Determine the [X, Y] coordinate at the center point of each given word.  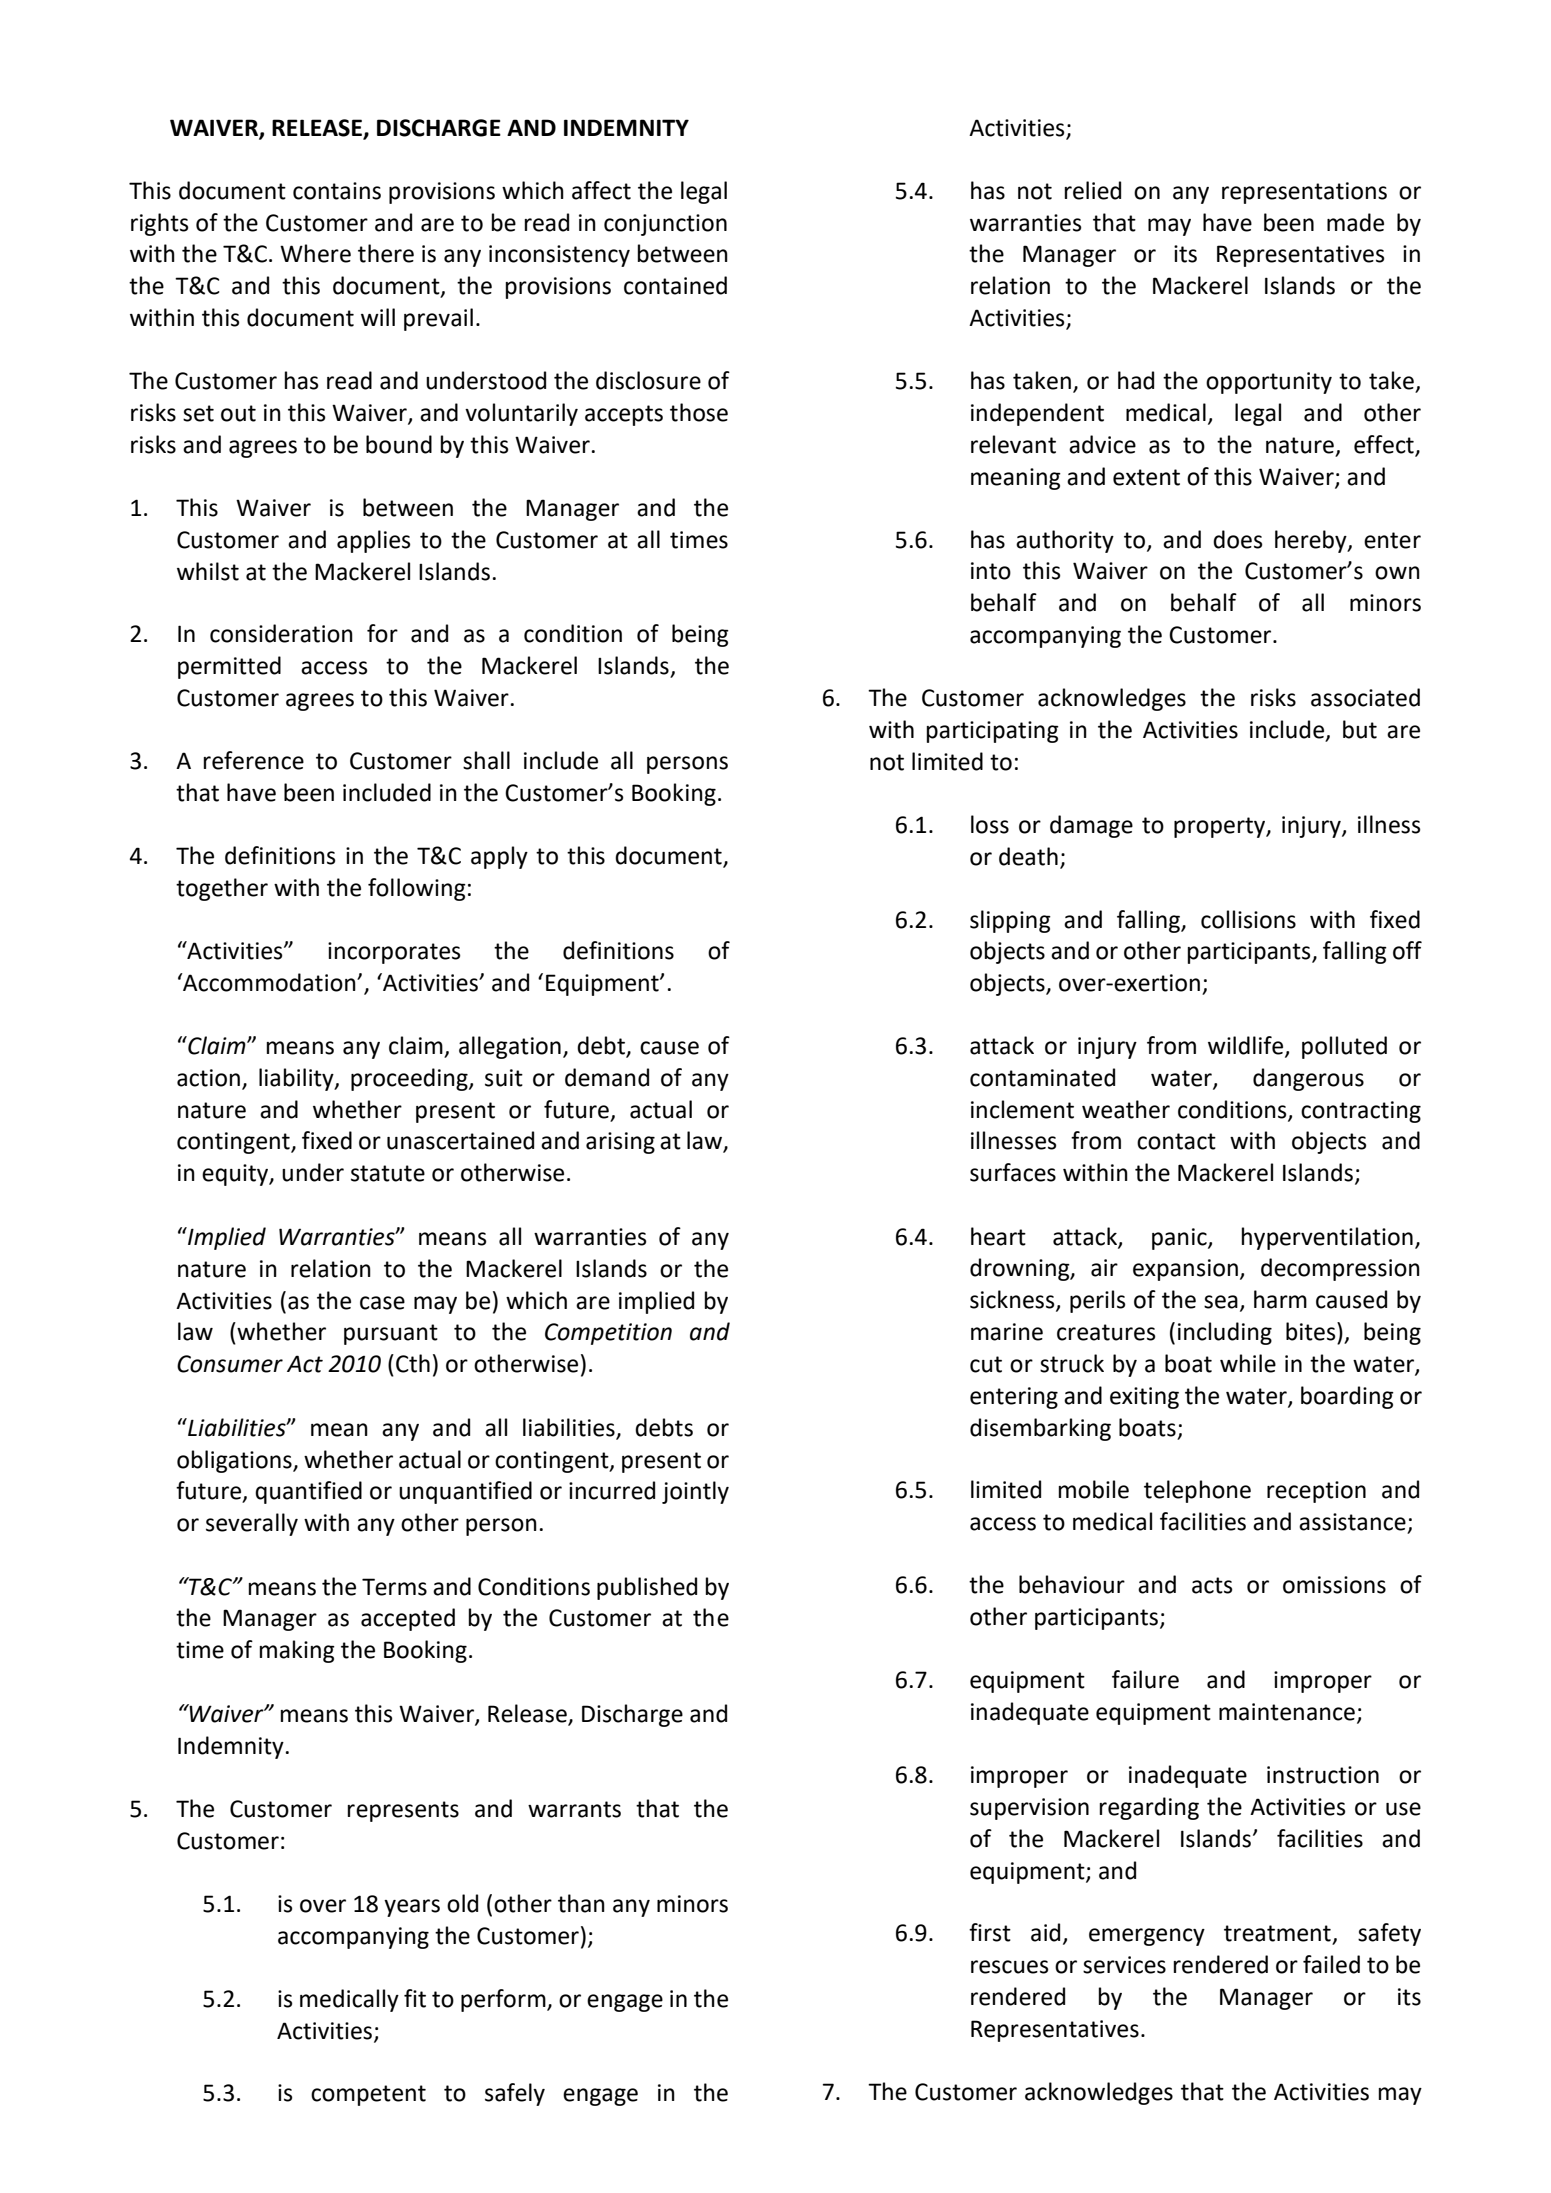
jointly [695, 1492]
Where [315, 253]
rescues [1010, 1967]
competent [368, 2095]
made [1355, 222]
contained [675, 285]
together [222, 889]
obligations [235, 1461]
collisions [1248, 919]
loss [990, 824]
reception [1316, 1492]
